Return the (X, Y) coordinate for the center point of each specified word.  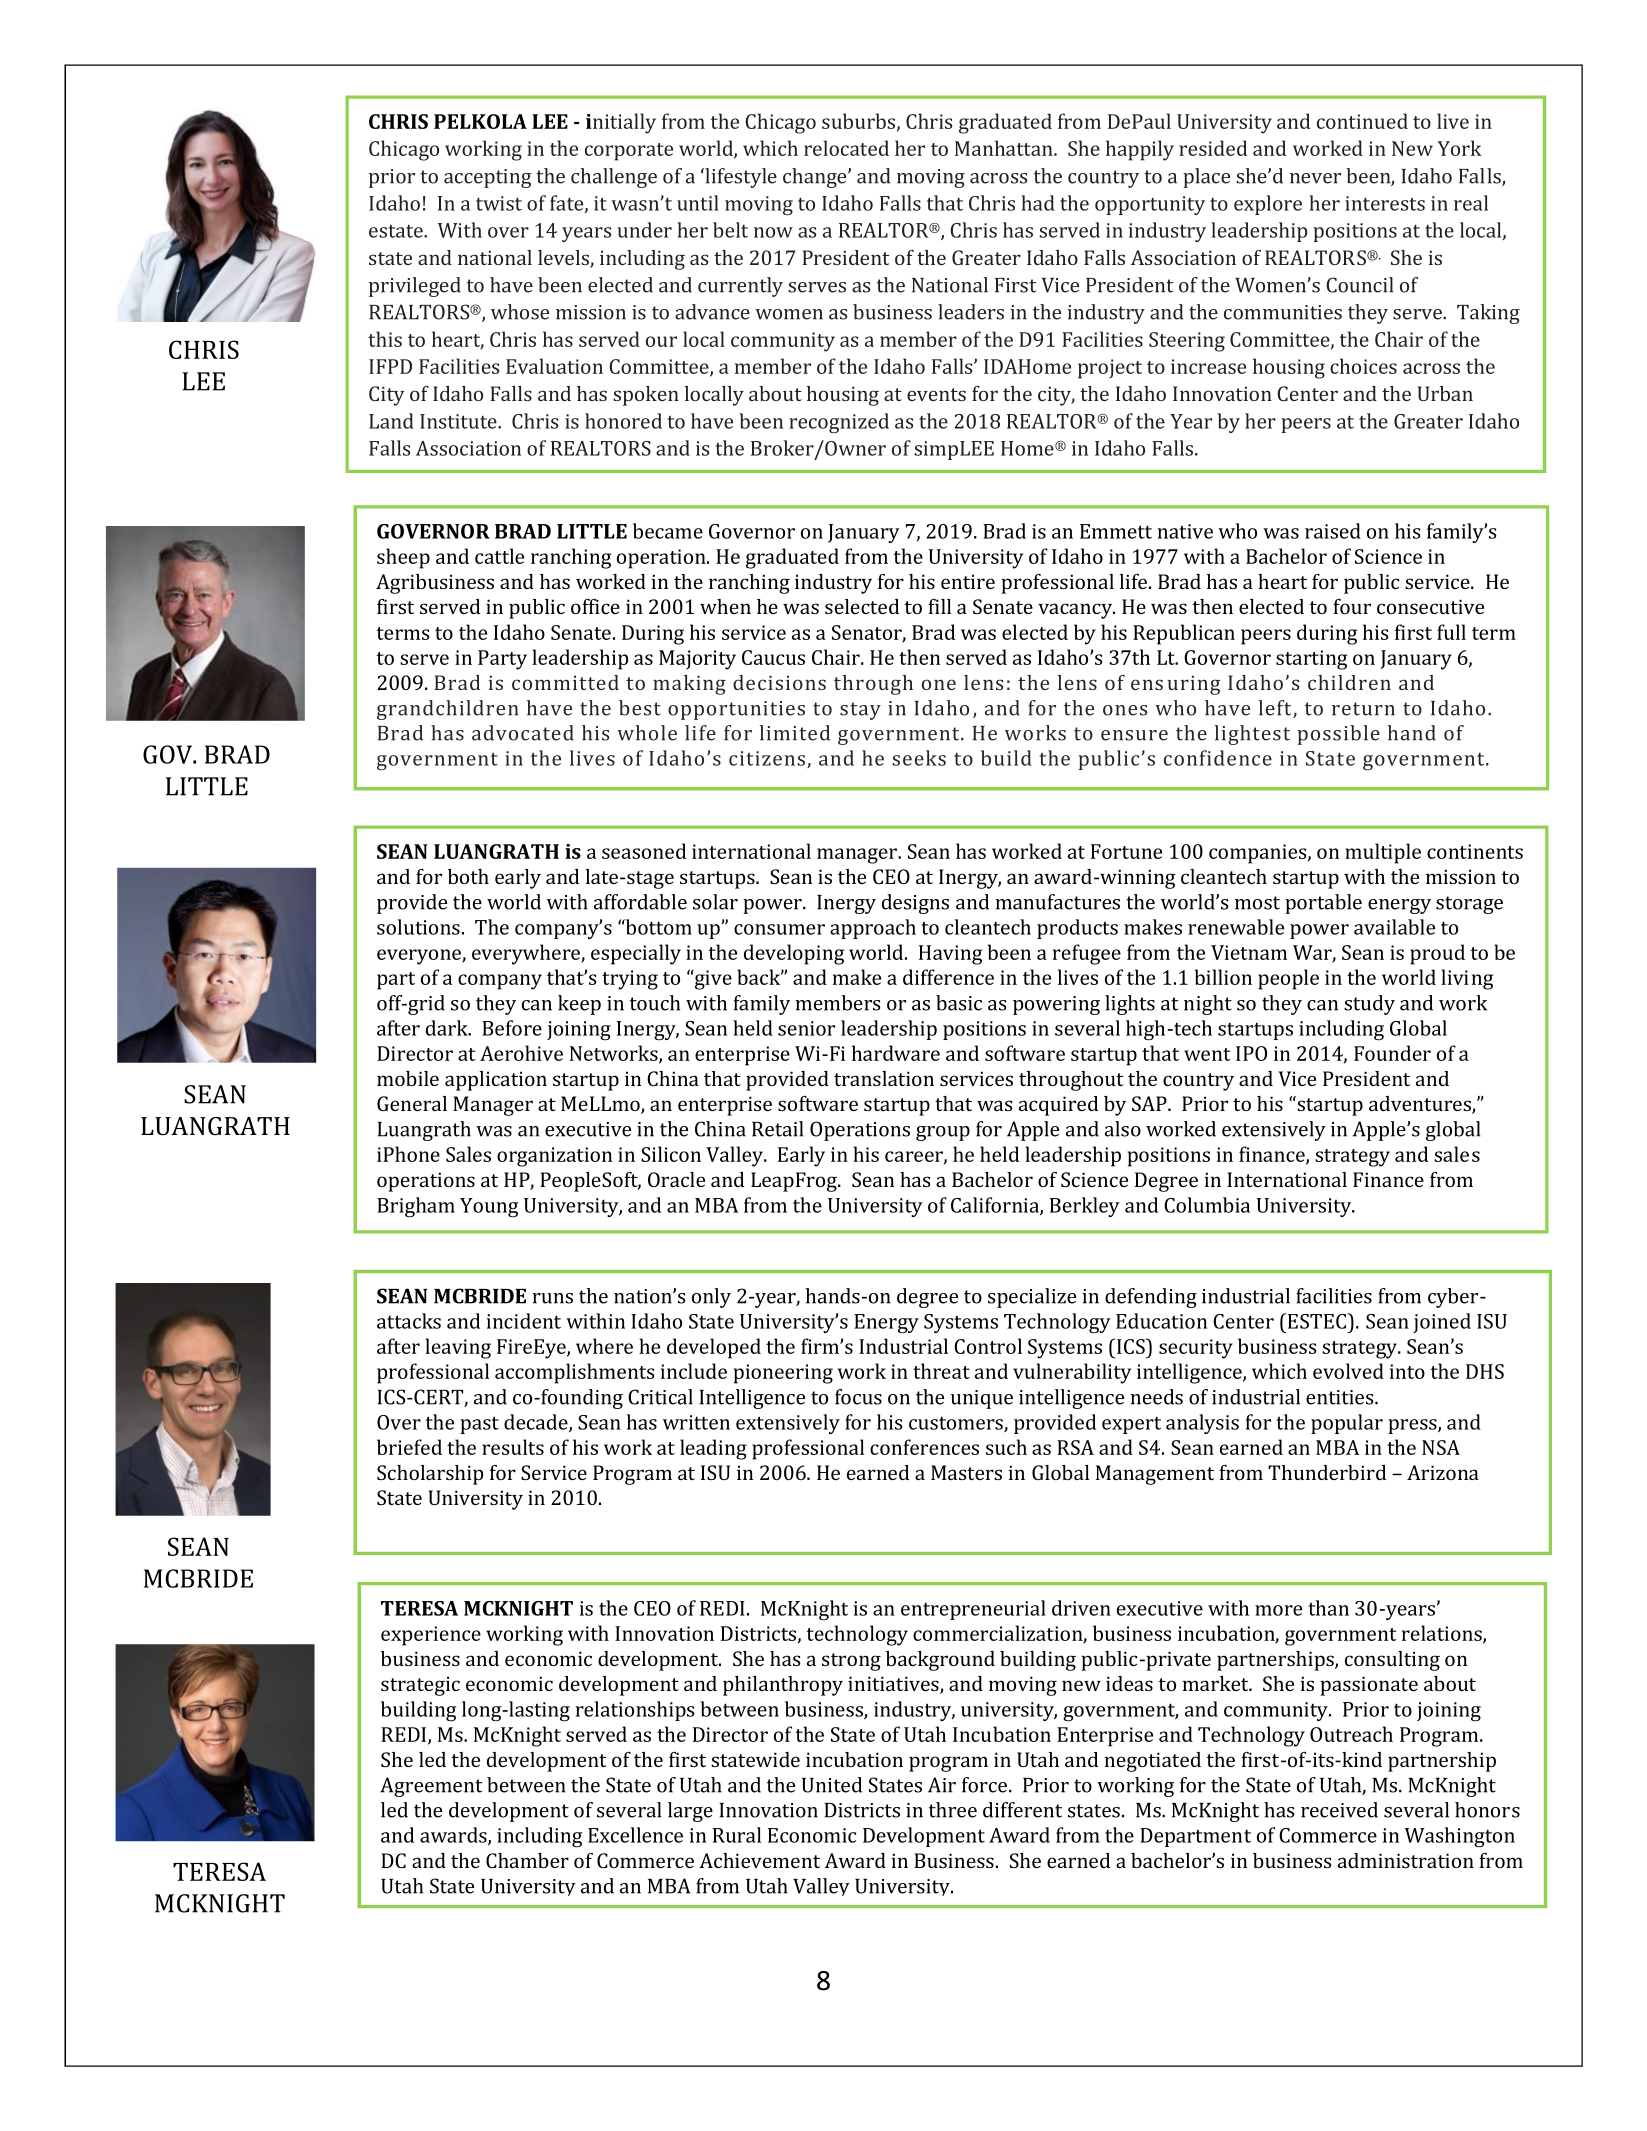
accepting (487, 178)
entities (1341, 1397)
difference (948, 977)
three (953, 1810)
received (1339, 1810)
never (1315, 178)
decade (537, 1423)
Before (512, 1028)
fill (939, 606)
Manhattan (1005, 148)
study (1369, 1005)
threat (941, 1371)
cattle (499, 556)
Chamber (527, 1860)
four (1352, 606)
